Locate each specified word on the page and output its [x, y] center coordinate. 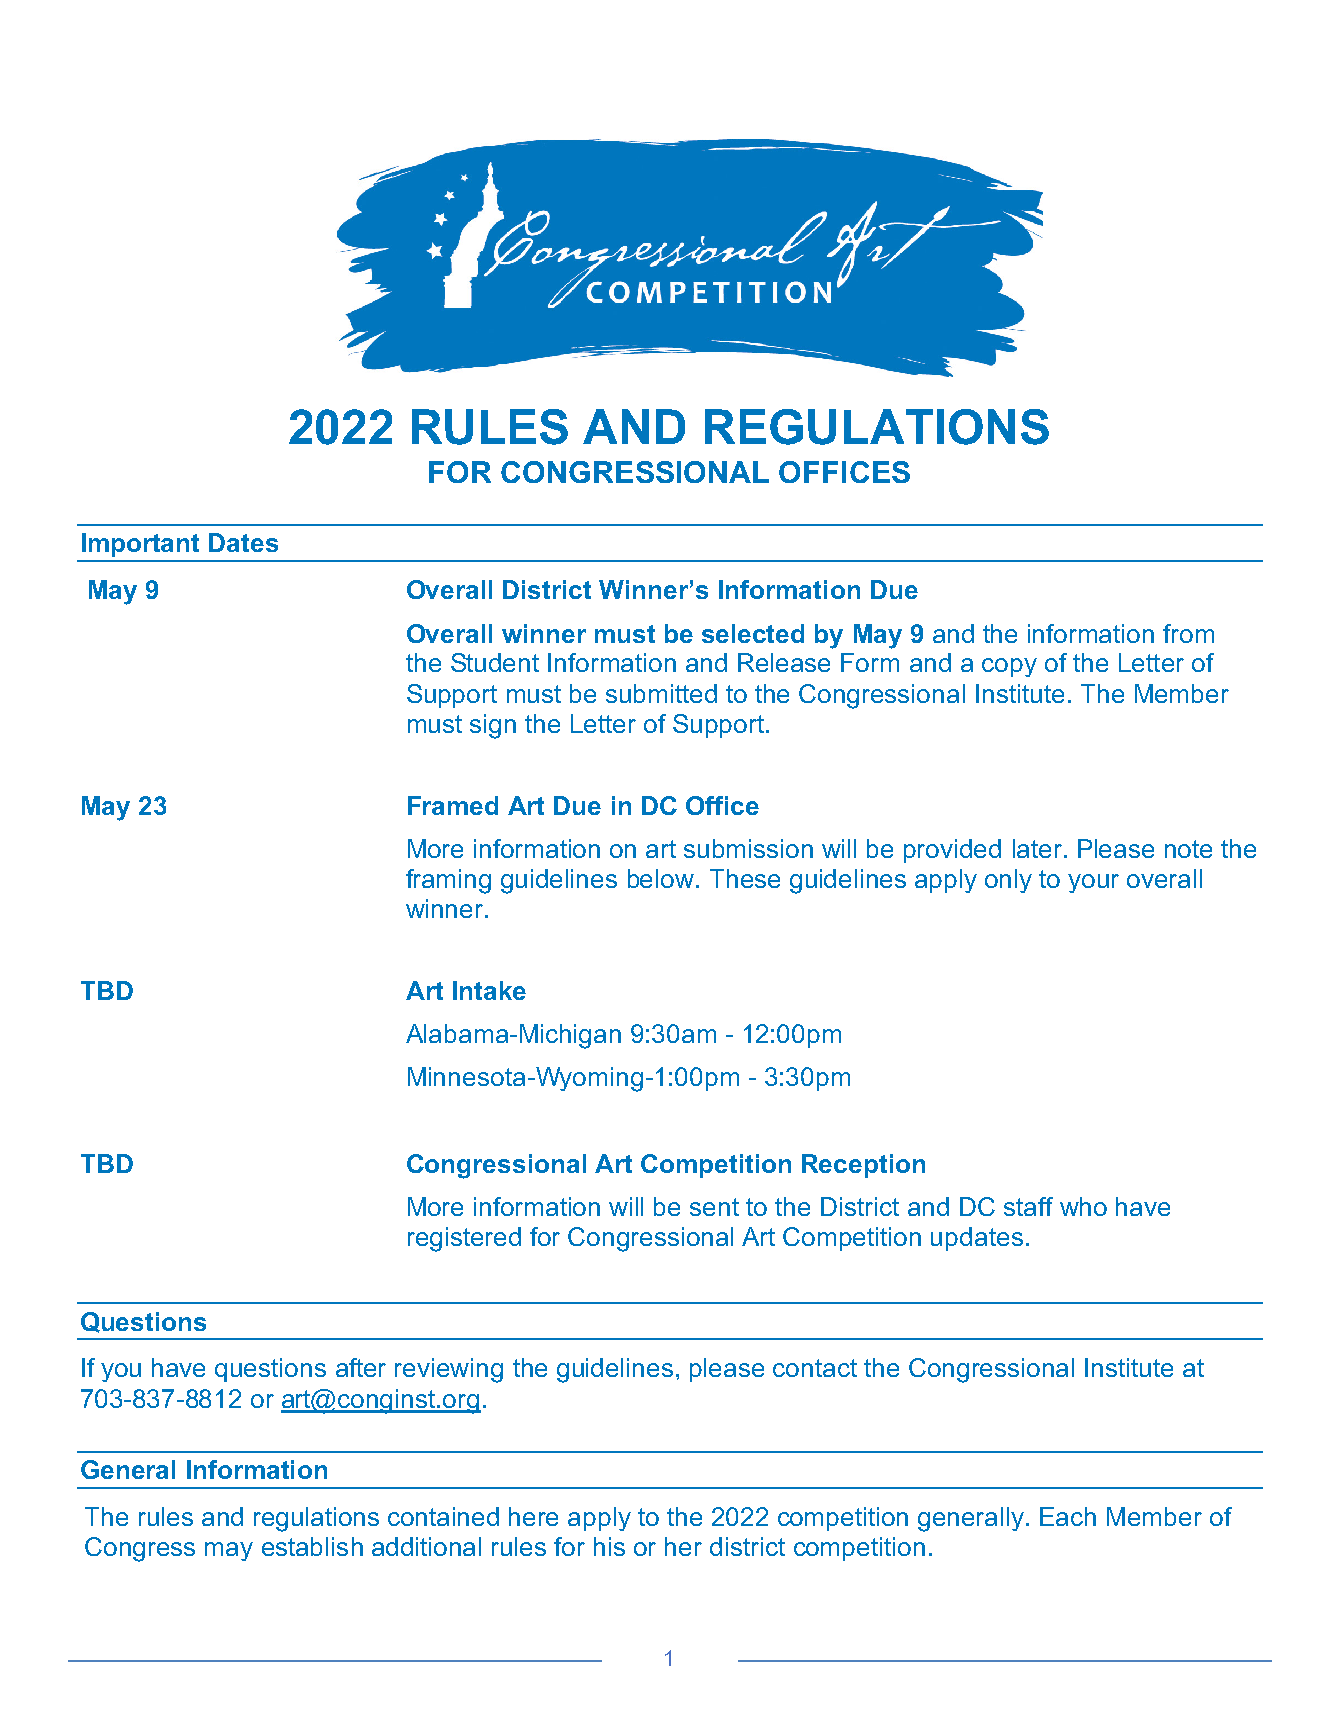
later [1037, 848]
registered [464, 1239]
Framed [453, 805]
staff [1028, 1206]
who [1083, 1206]
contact [815, 1368]
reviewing [449, 1370]
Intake [489, 990]
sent [714, 1207]
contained [443, 1516]
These [745, 878]
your [1093, 883]
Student [495, 662]
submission [748, 848]
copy [1009, 667]
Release [784, 662]
